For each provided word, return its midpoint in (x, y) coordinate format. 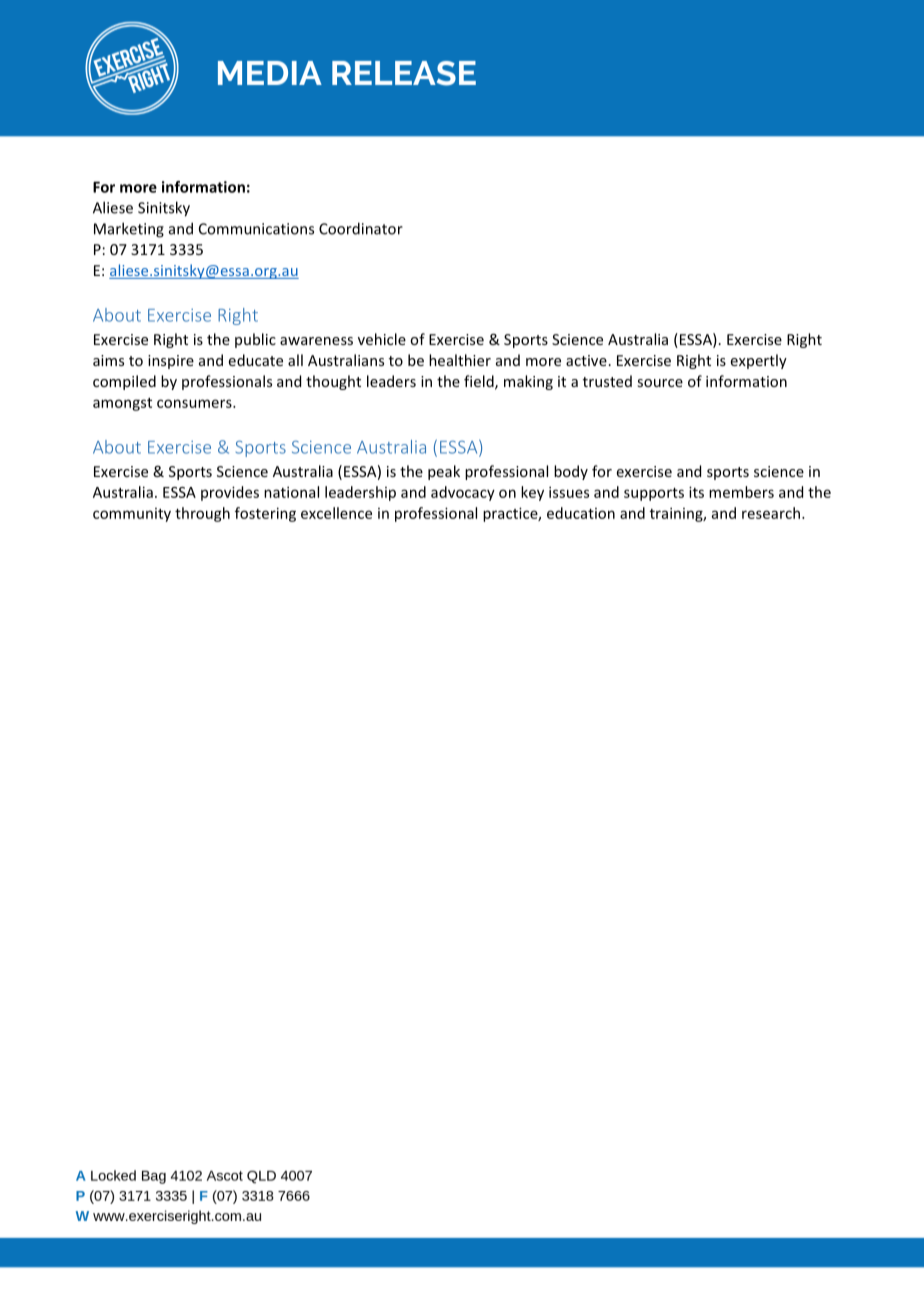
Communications (256, 229)
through (202, 514)
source (660, 383)
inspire (171, 362)
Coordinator (361, 228)
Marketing (129, 230)
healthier (460, 360)
